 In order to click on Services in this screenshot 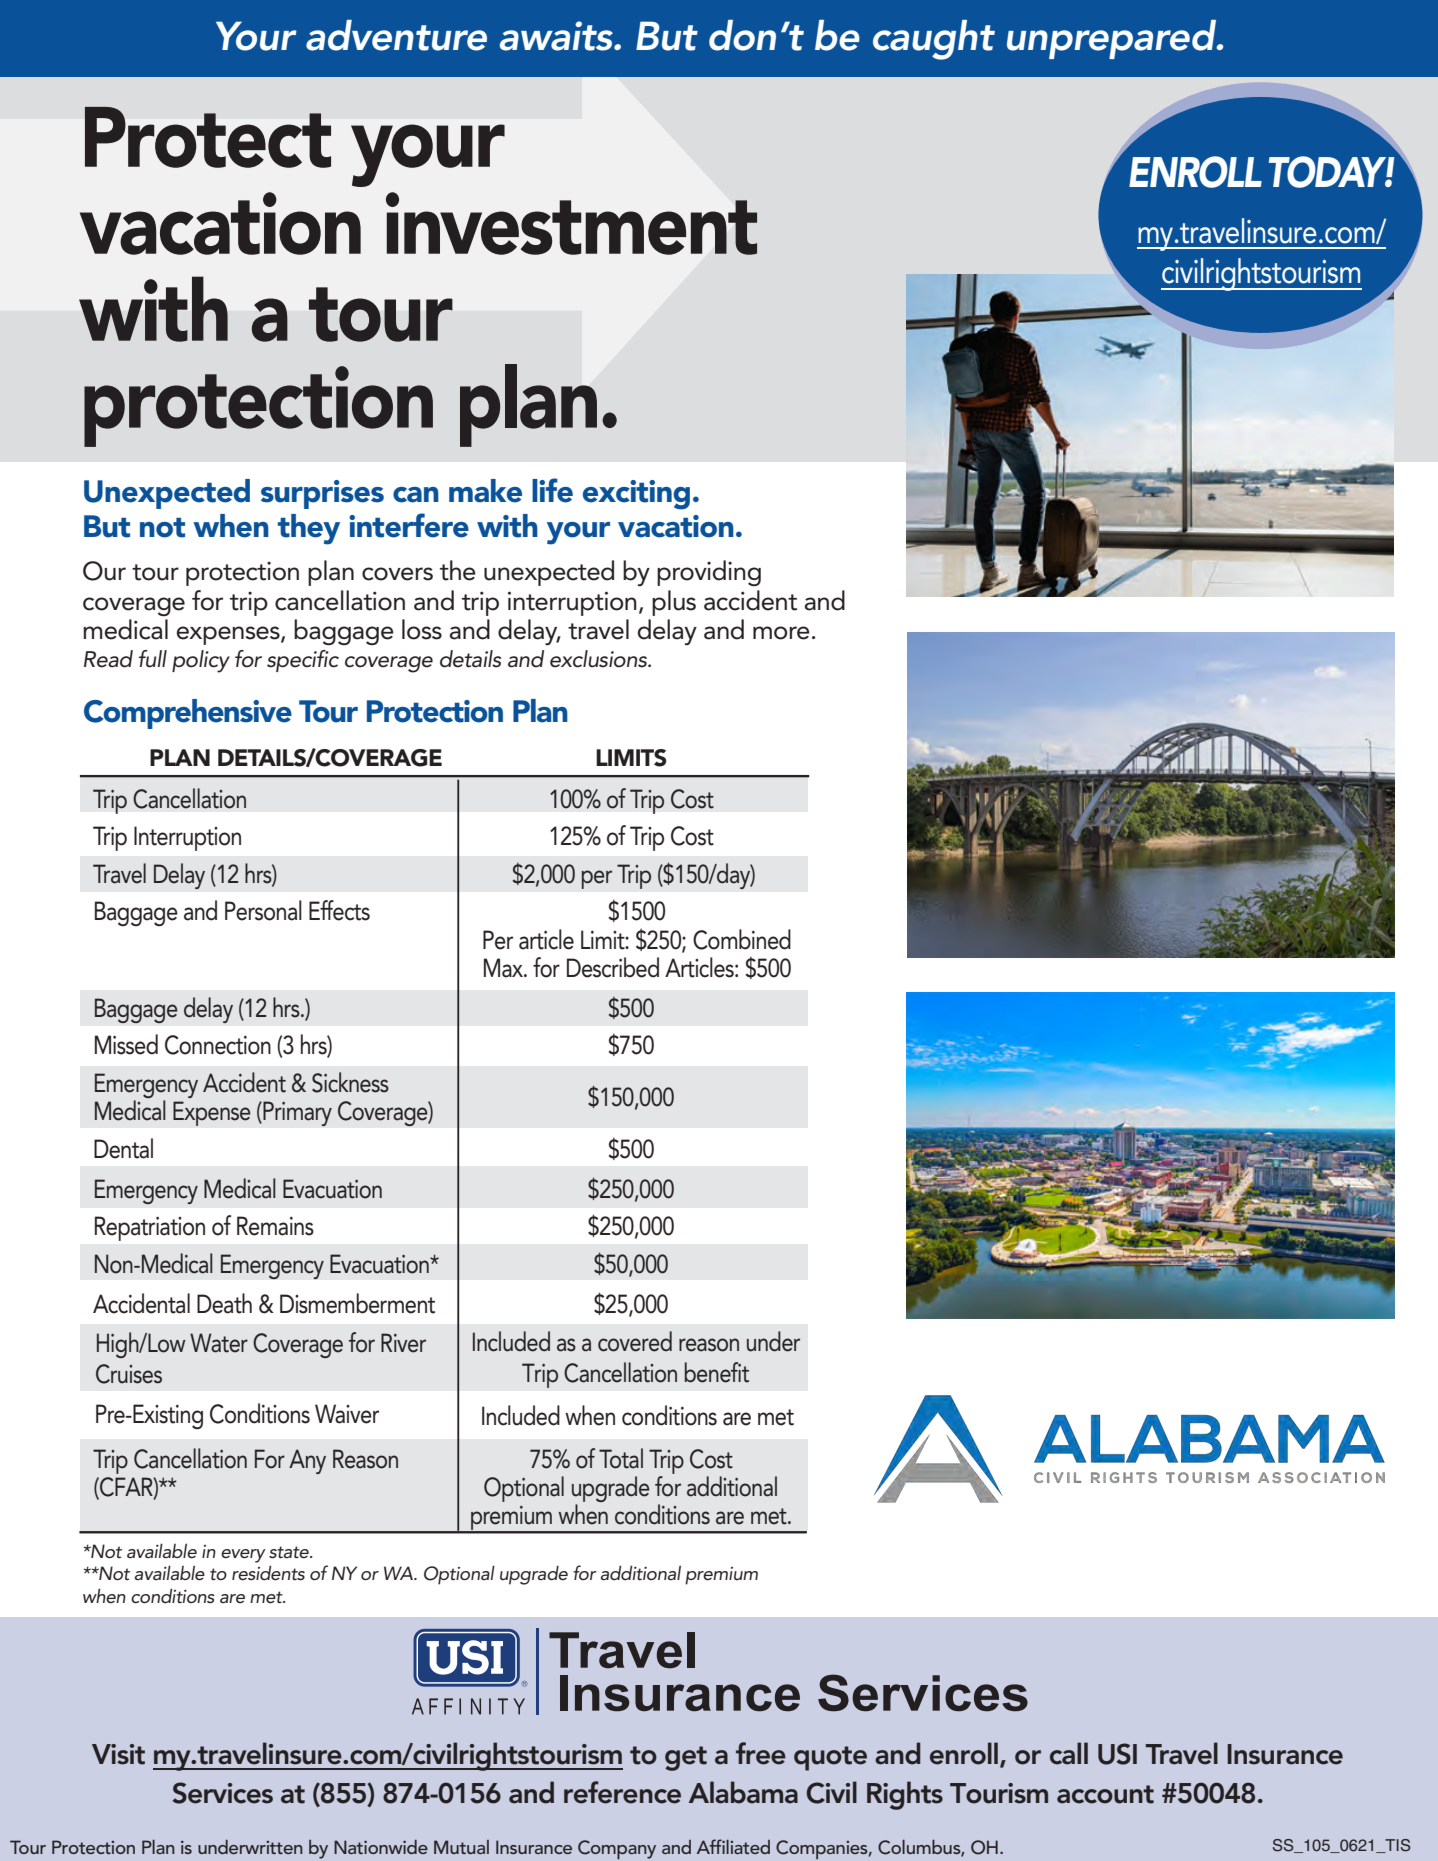, I will do `click(223, 1793)`.
